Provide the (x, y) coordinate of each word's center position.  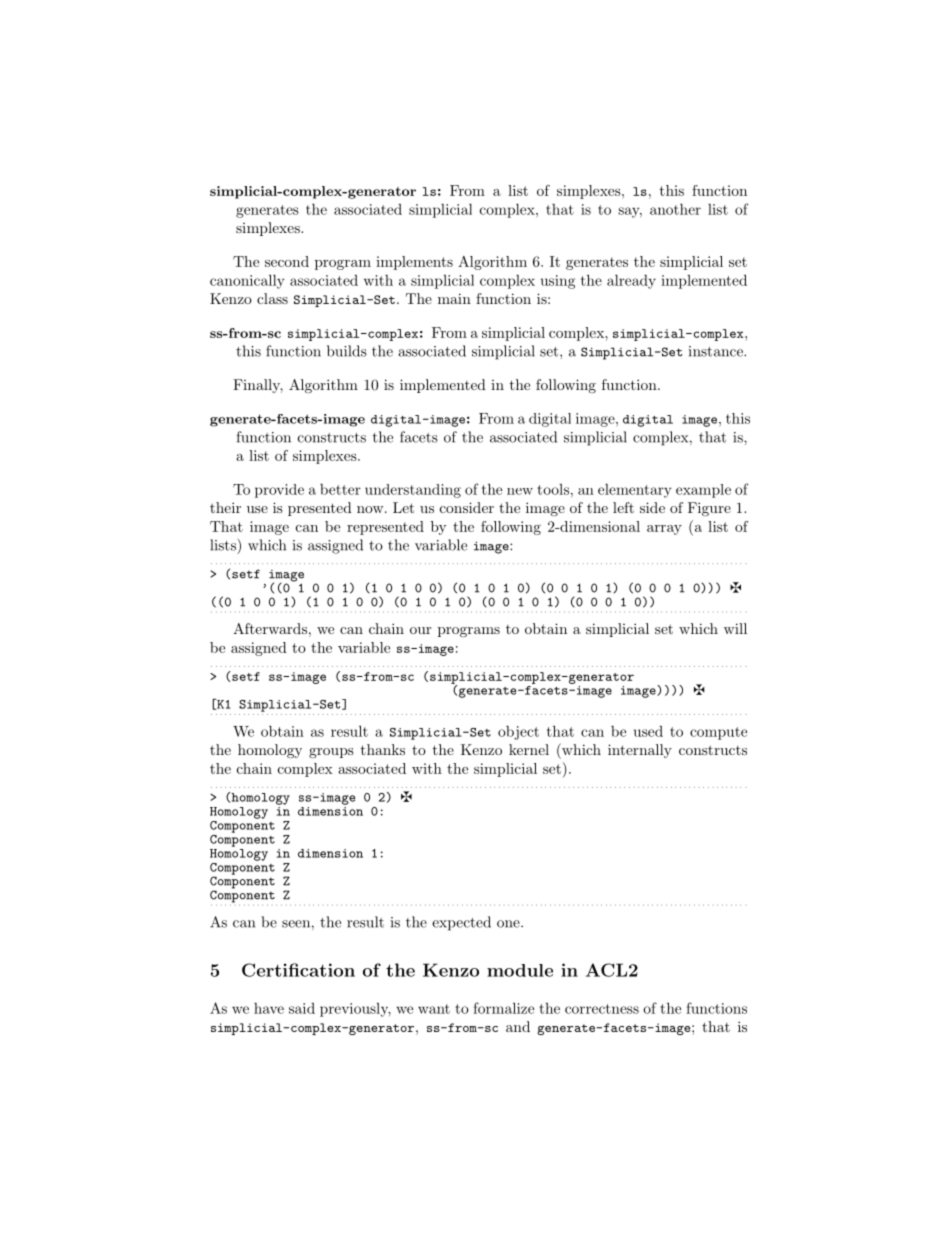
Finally (258, 386)
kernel (529, 749)
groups (331, 753)
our (420, 630)
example (703, 491)
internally (640, 751)
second (287, 261)
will (735, 628)
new (520, 491)
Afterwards (270, 628)
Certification (298, 970)
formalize (503, 1008)
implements (414, 263)
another (675, 209)
